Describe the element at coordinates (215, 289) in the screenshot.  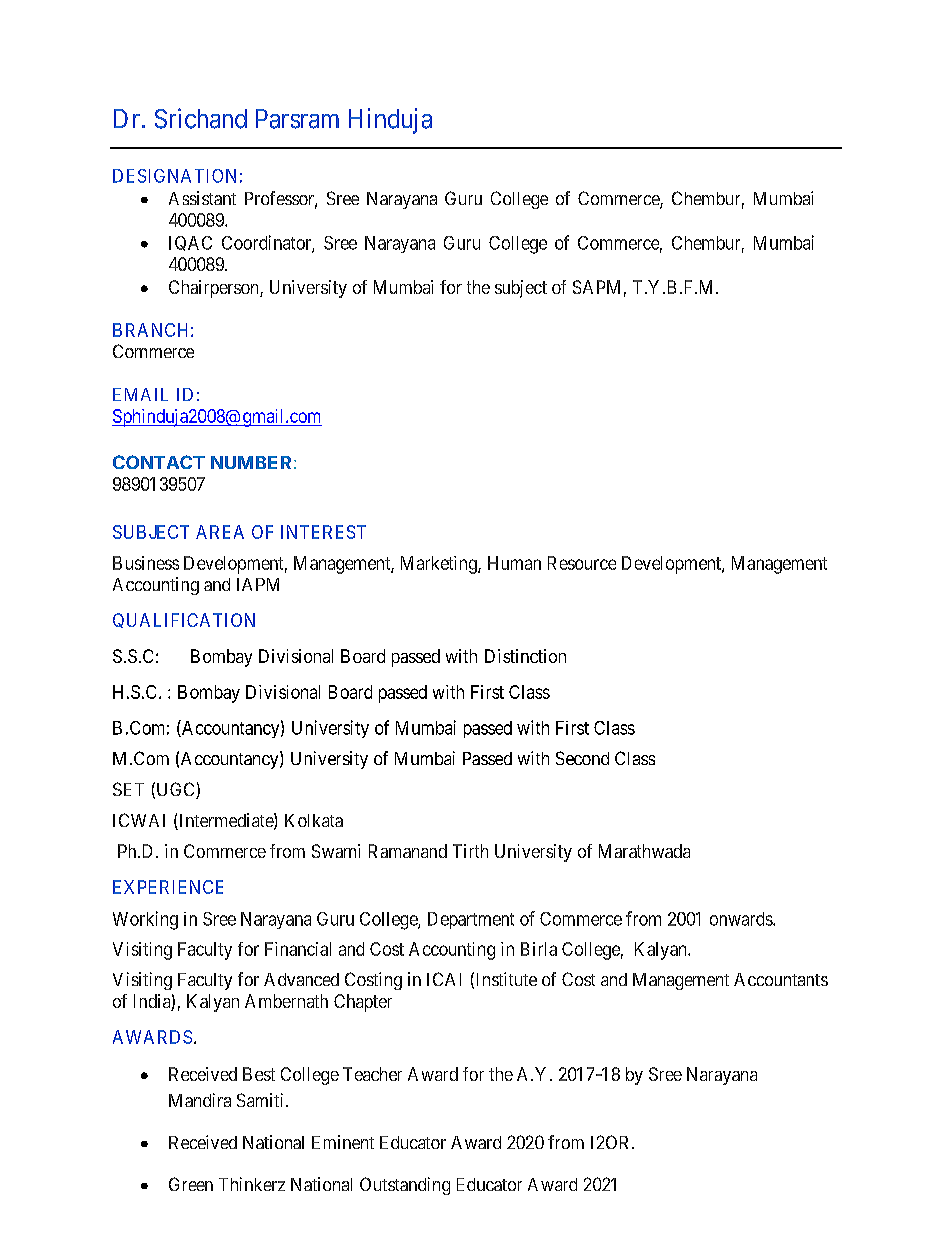
I see `Chairperson` at that location.
